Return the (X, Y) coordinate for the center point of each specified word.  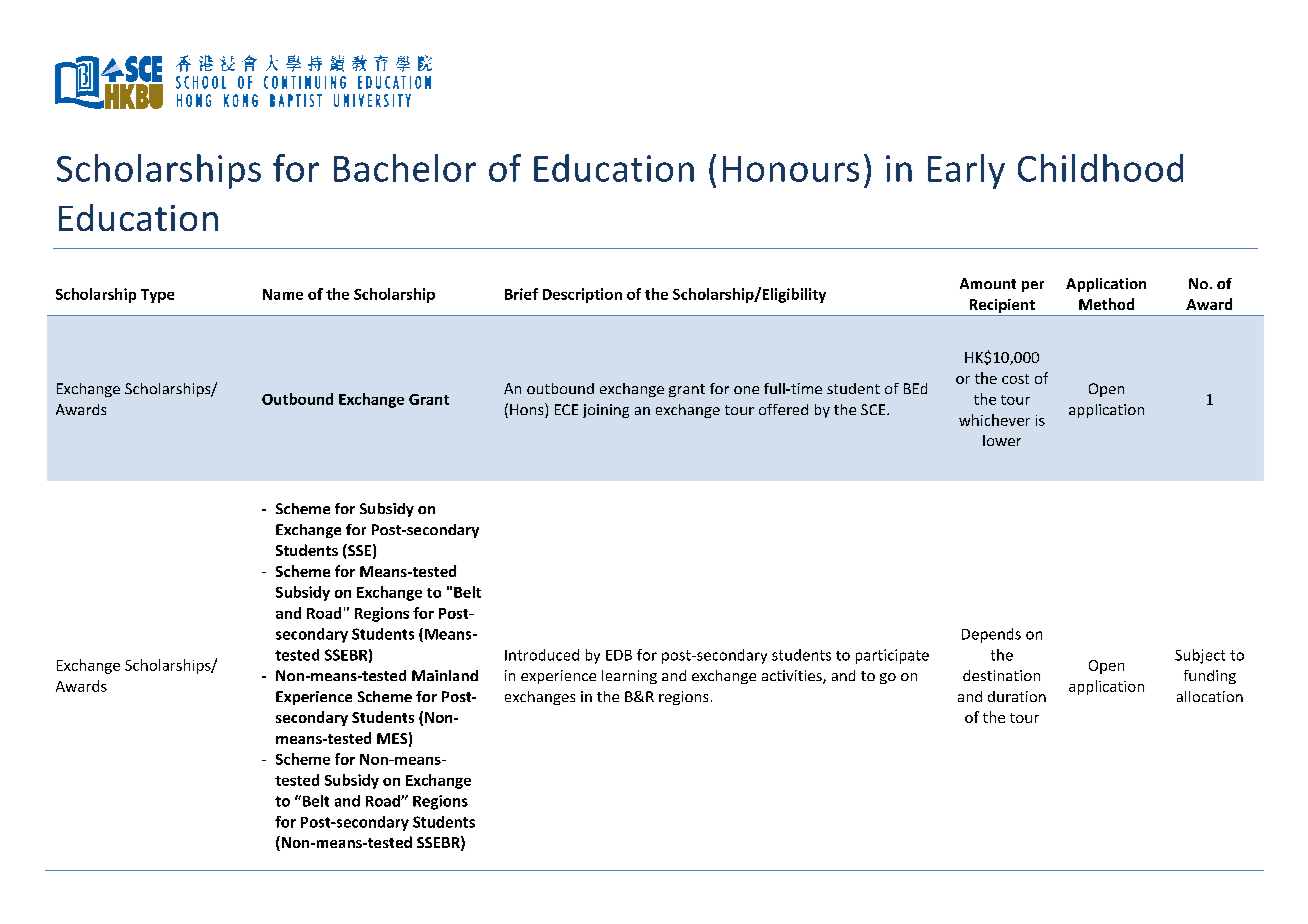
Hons (528, 410)
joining (606, 411)
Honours (791, 169)
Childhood (1100, 168)
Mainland (445, 675)
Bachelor (405, 168)
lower (1002, 440)
